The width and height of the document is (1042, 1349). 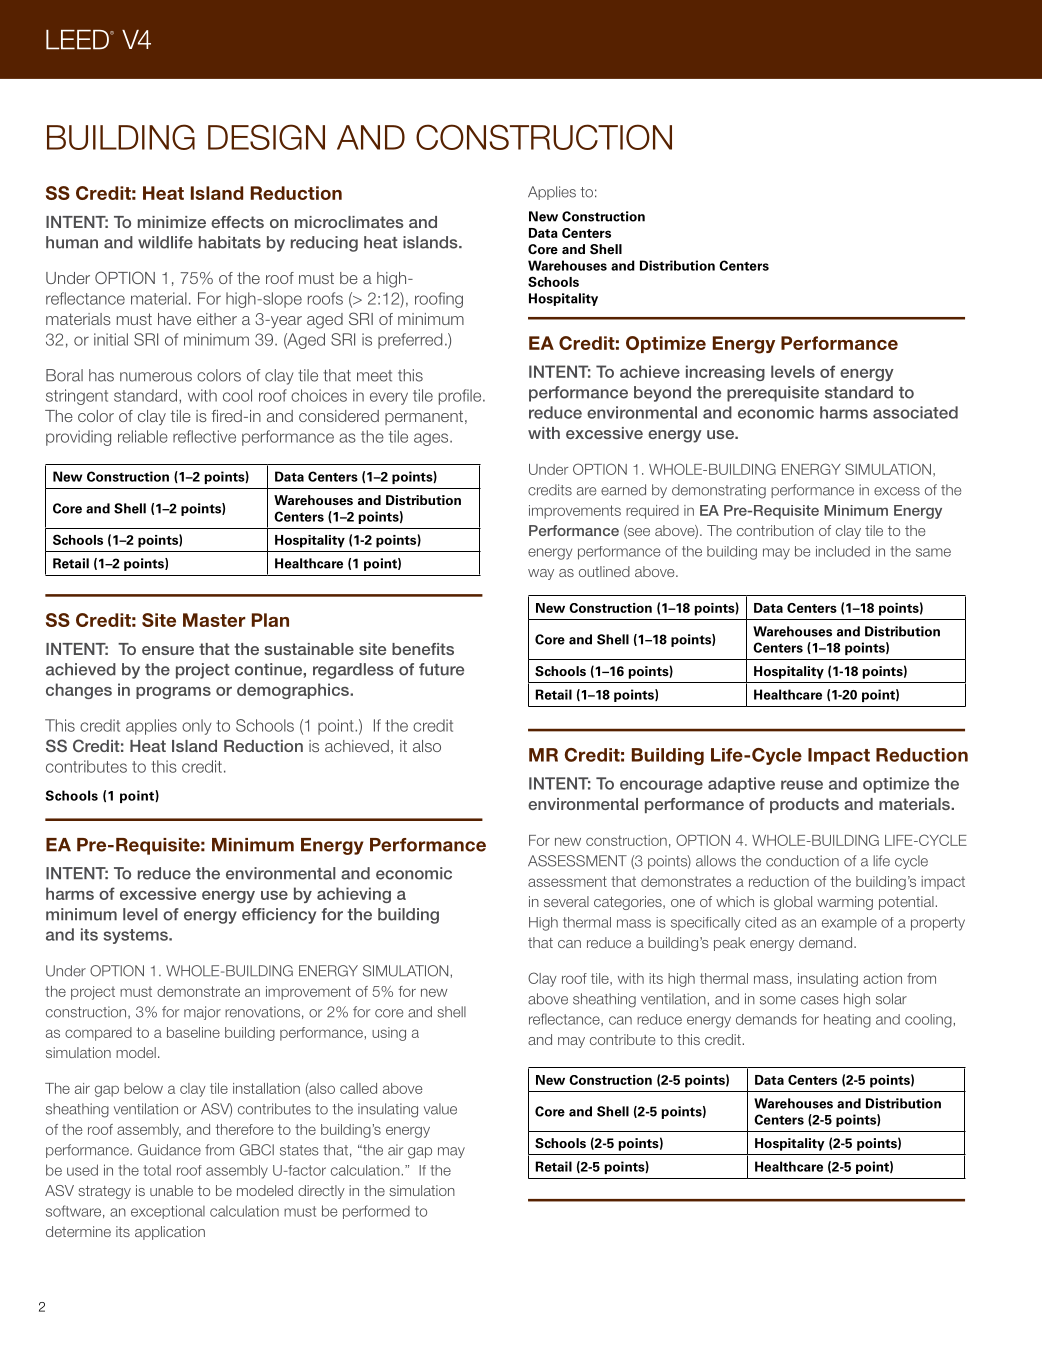 I want to click on DESIGN, so click(x=266, y=137).
